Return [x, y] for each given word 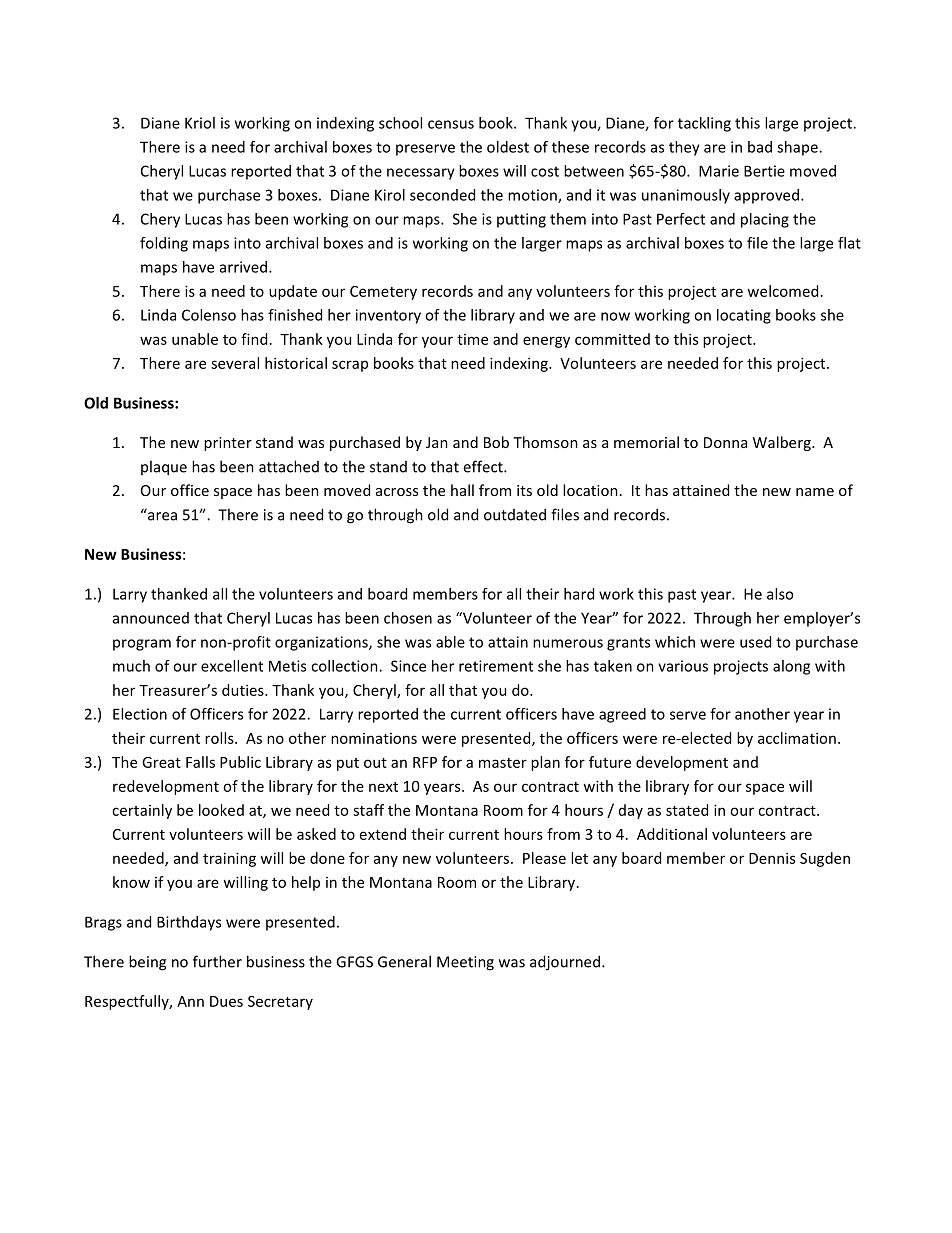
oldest [508, 147]
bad [760, 147]
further [217, 961]
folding [164, 244]
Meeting [465, 963]
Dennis [772, 858]
